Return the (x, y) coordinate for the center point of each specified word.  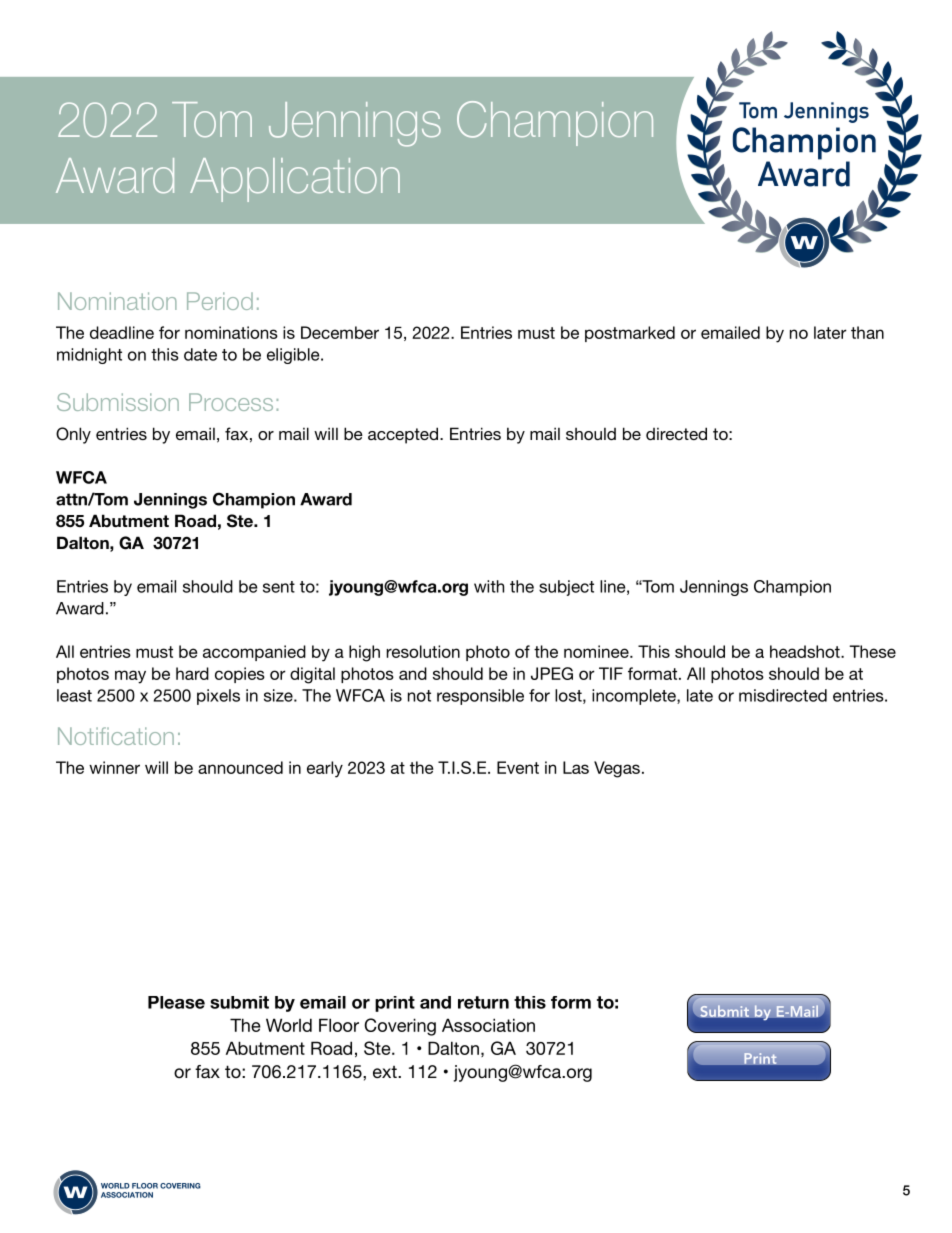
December (340, 332)
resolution (423, 651)
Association (488, 1025)
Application (295, 180)
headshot (806, 651)
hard (192, 673)
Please (176, 1002)
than (867, 332)
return (483, 1002)
